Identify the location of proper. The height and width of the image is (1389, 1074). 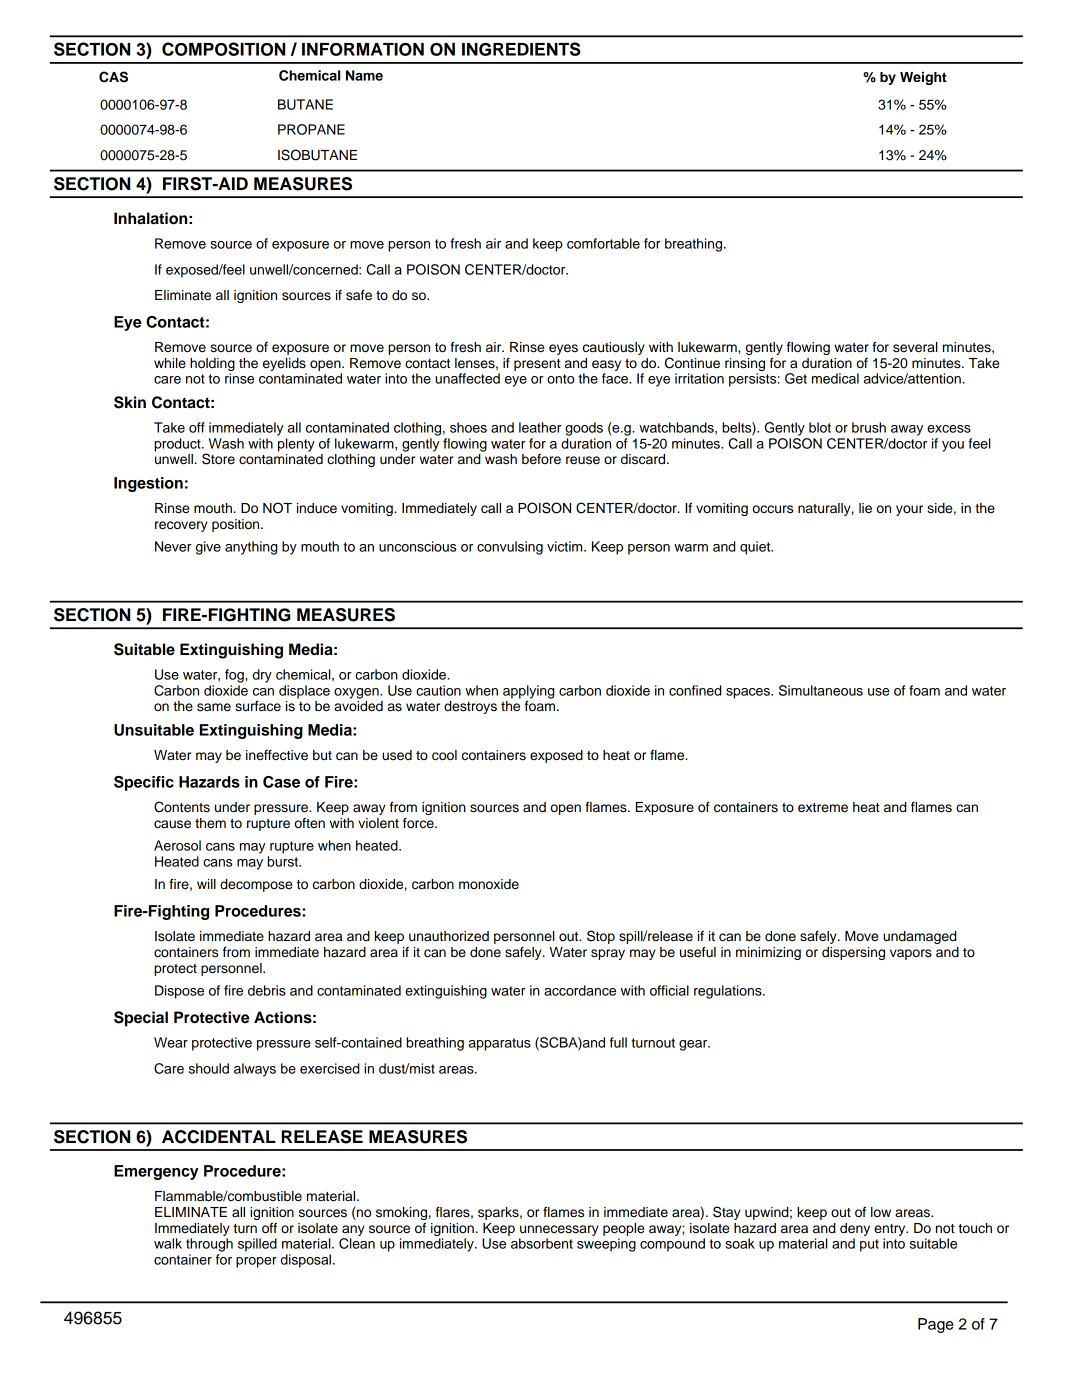
(256, 1262).
